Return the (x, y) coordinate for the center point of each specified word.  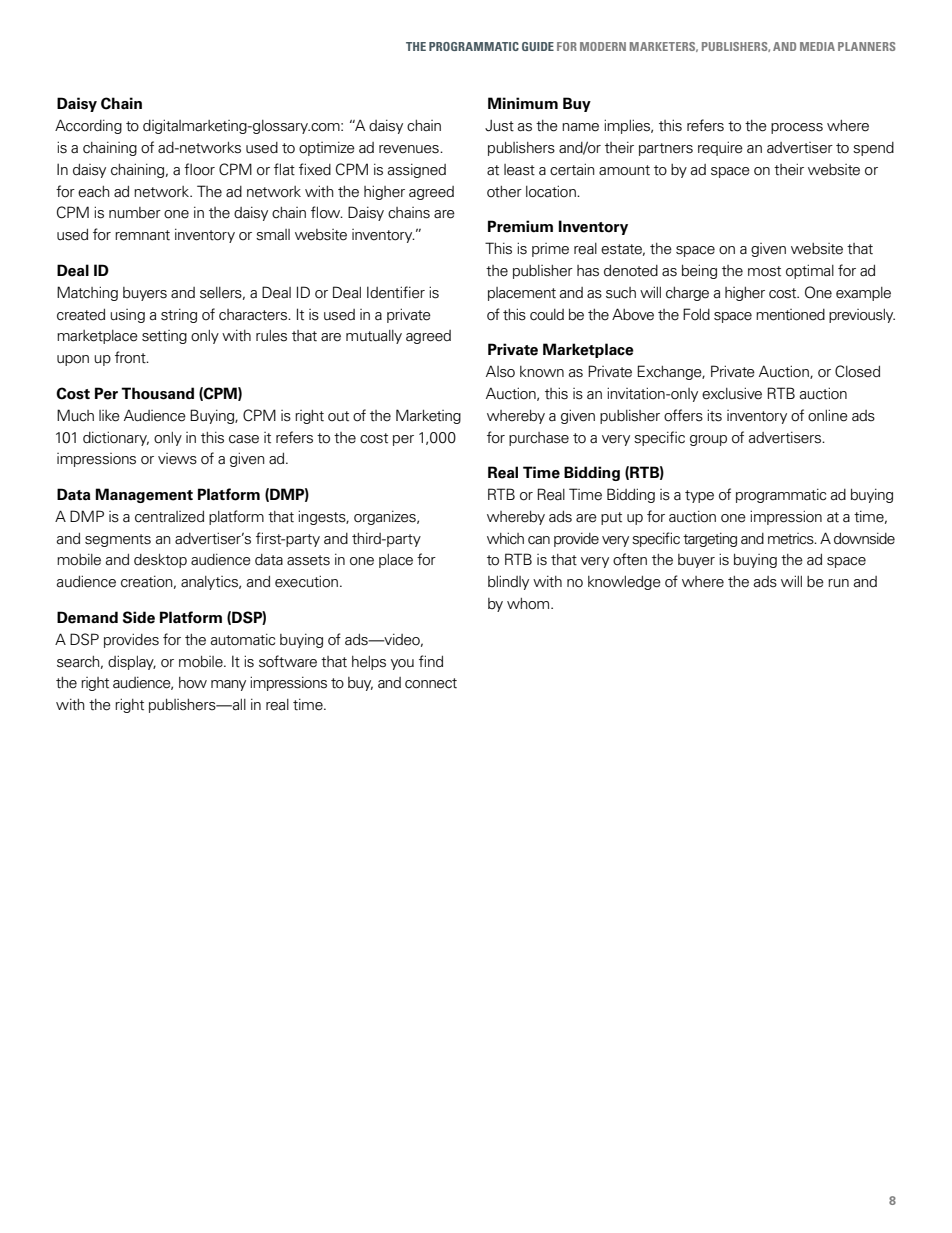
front (131, 357)
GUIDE (538, 46)
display (132, 662)
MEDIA (817, 46)
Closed (857, 371)
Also (500, 371)
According (88, 126)
